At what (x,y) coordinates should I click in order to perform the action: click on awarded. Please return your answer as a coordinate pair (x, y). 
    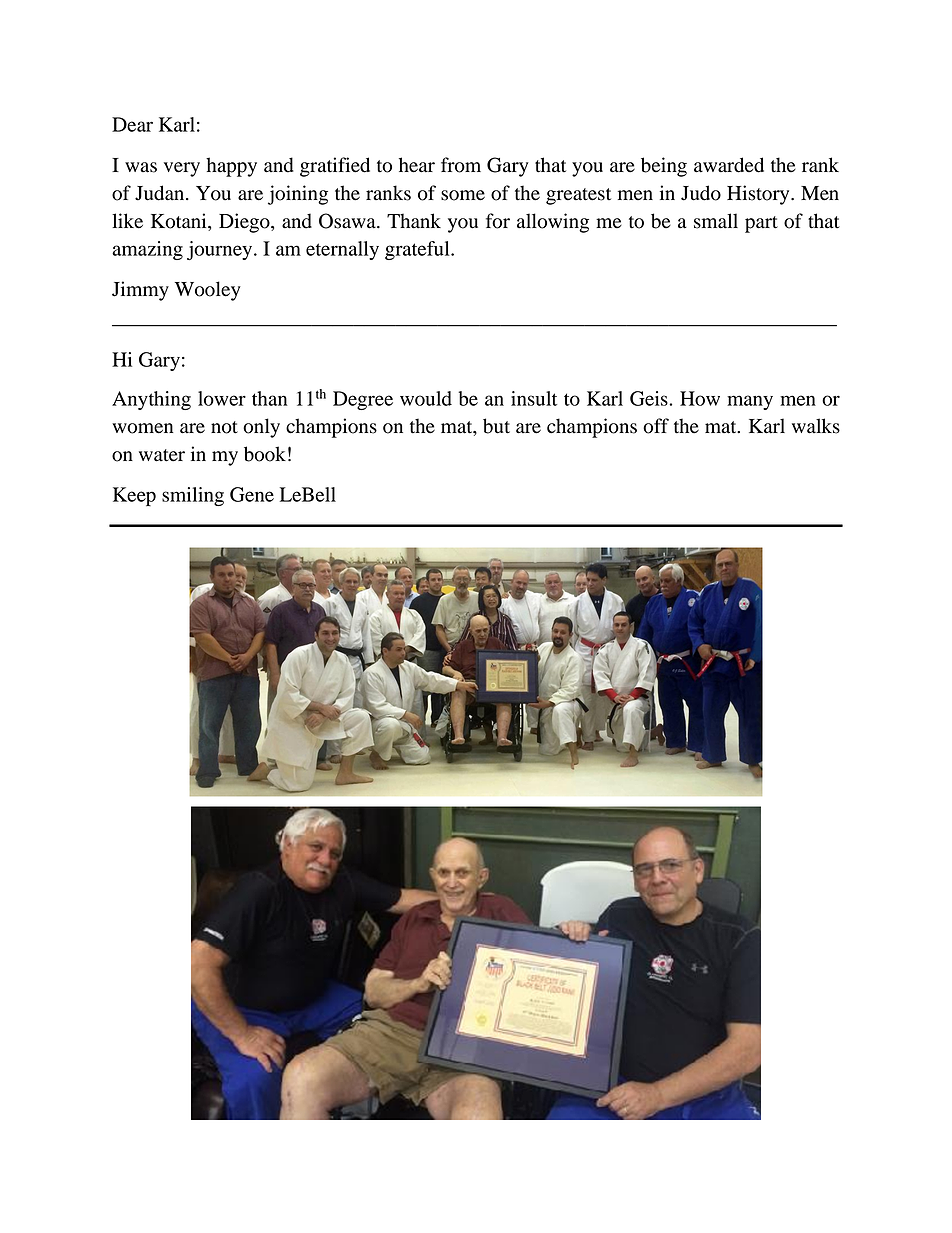
    Looking at the image, I should click on (729, 165).
